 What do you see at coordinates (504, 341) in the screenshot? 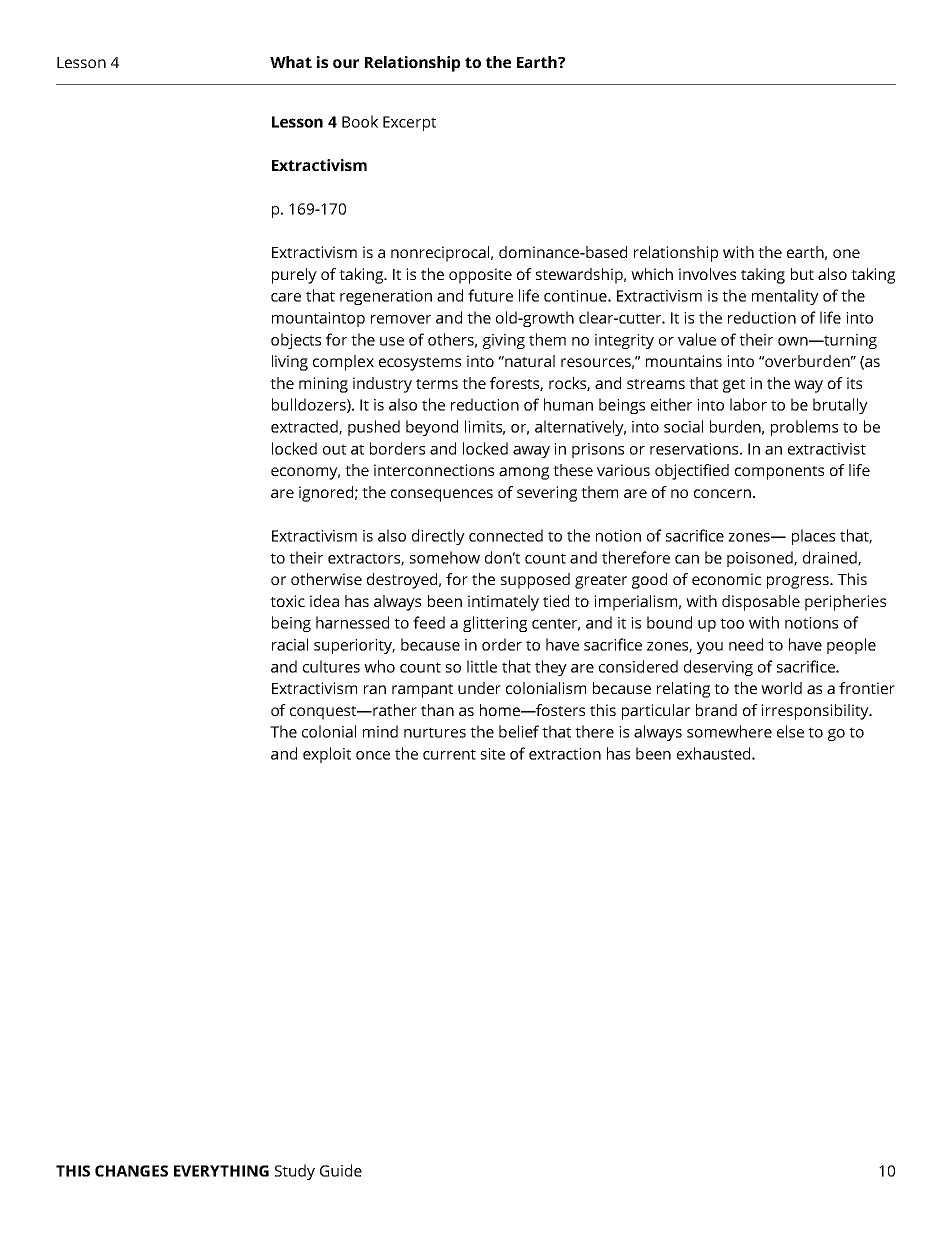
I see `giving` at bounding box center [504, 341].
